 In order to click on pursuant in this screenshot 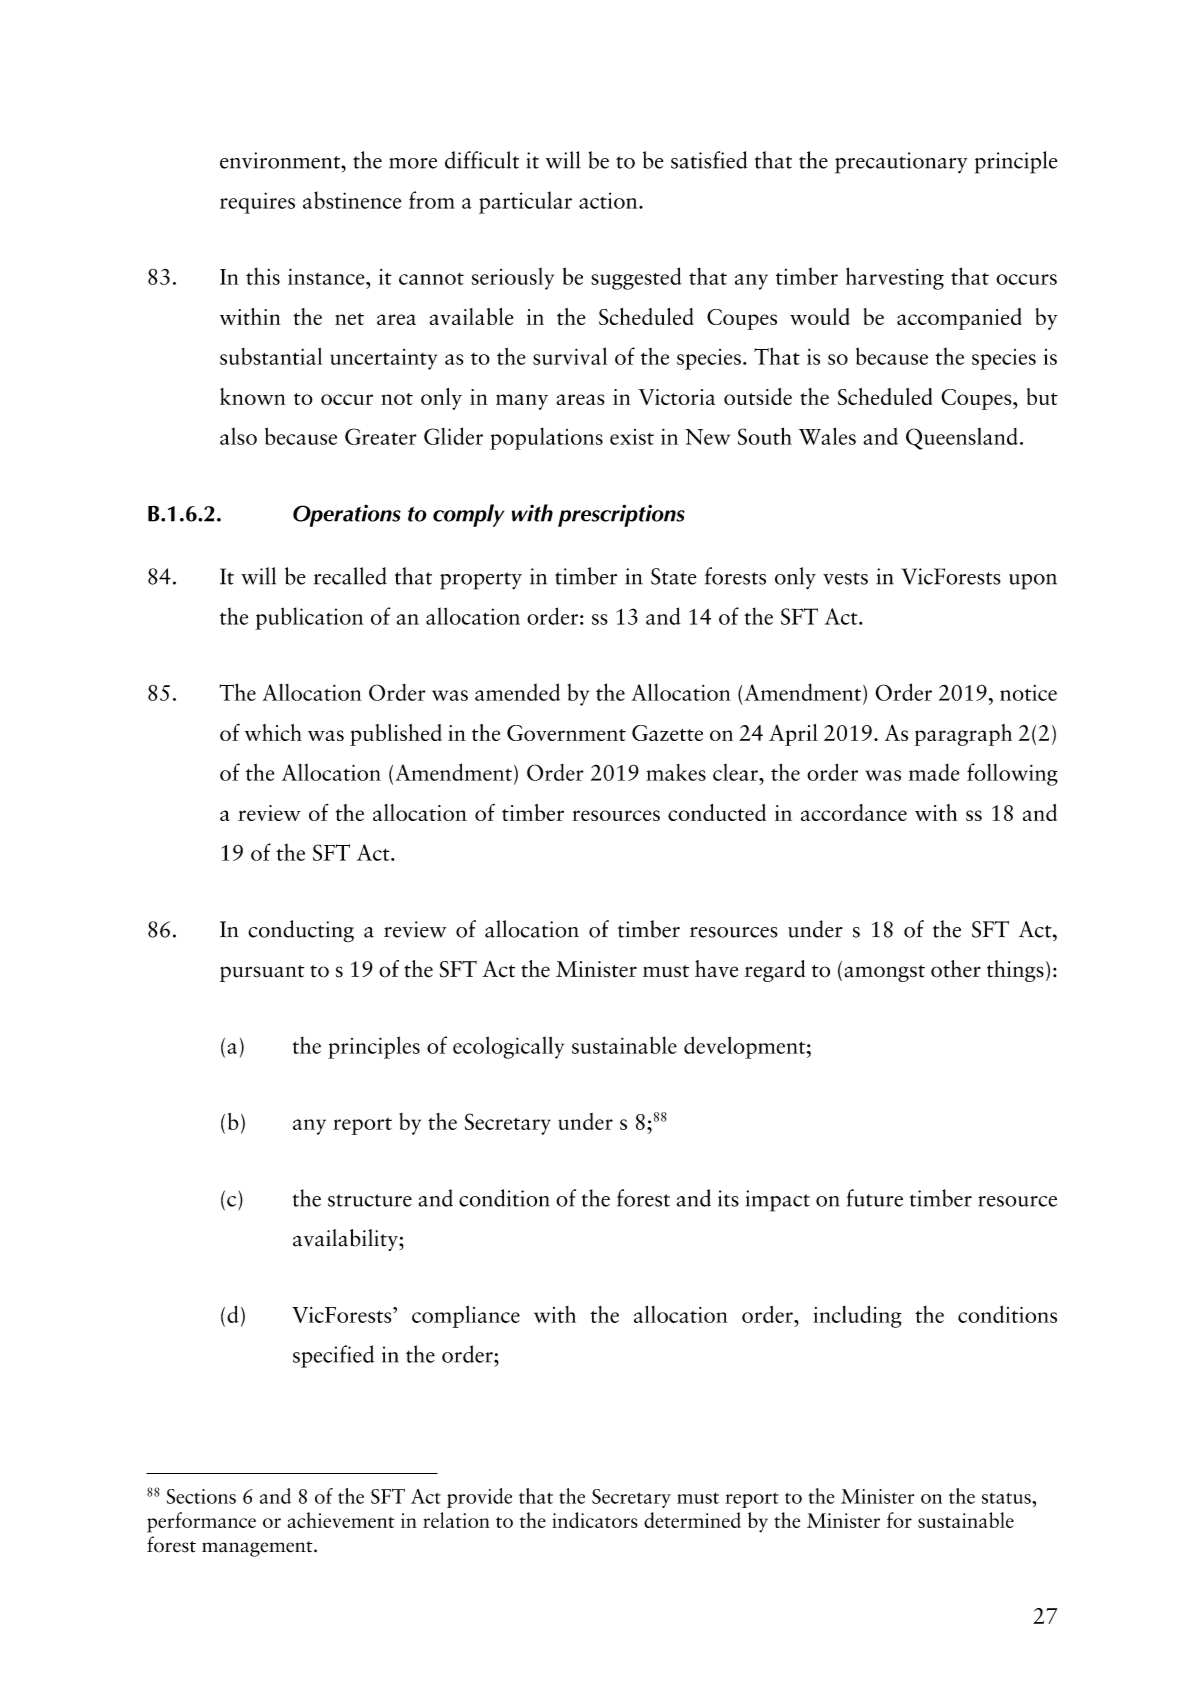, I will do `click(262, 973)`.
